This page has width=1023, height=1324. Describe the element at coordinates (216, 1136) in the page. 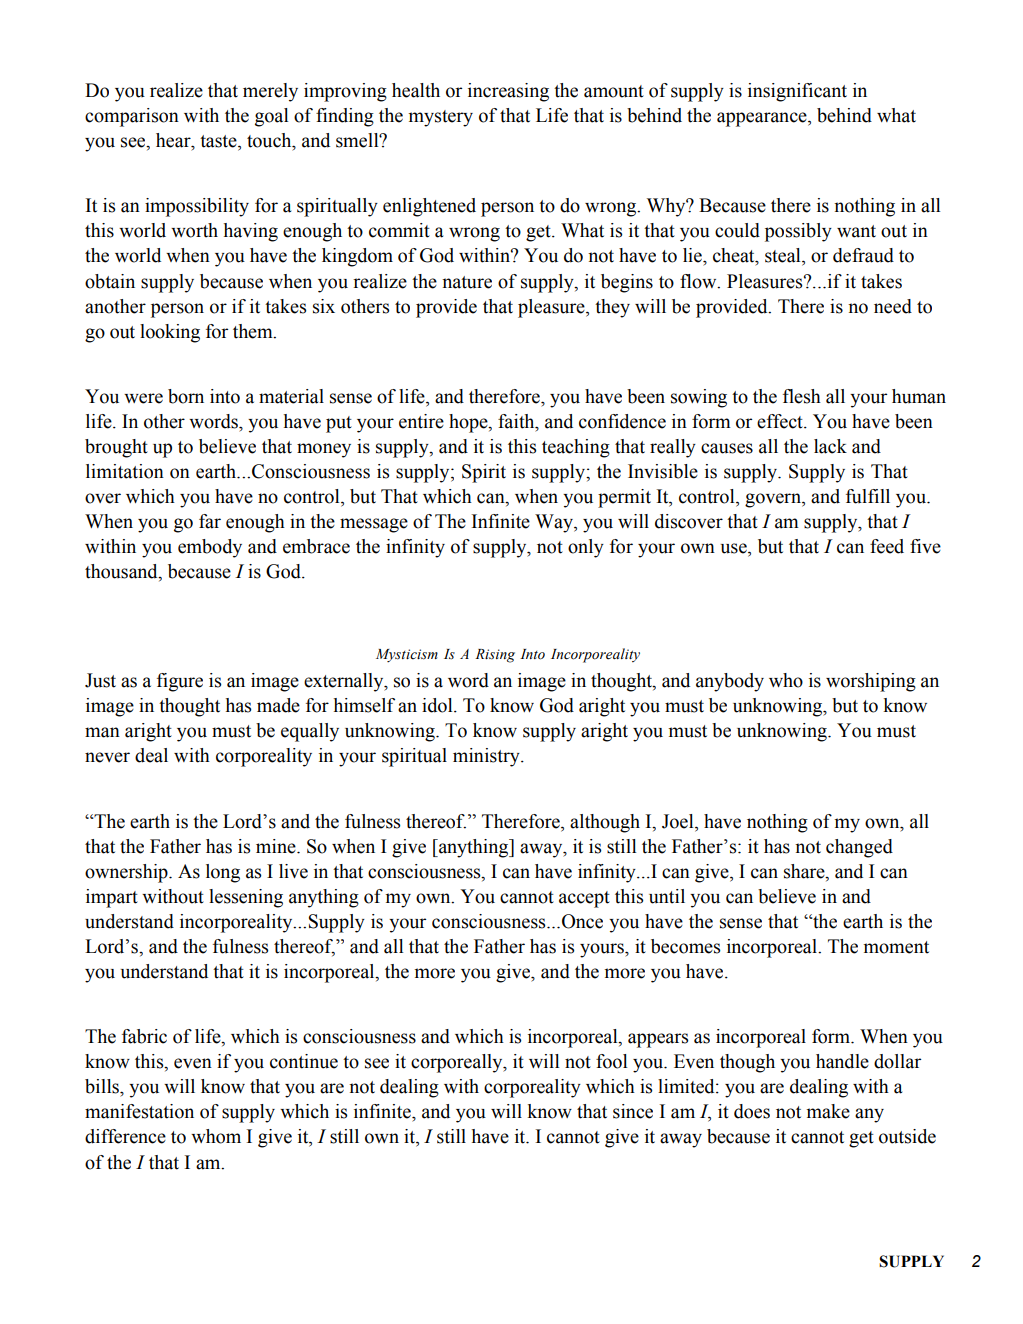

I see `whom` at that location.
